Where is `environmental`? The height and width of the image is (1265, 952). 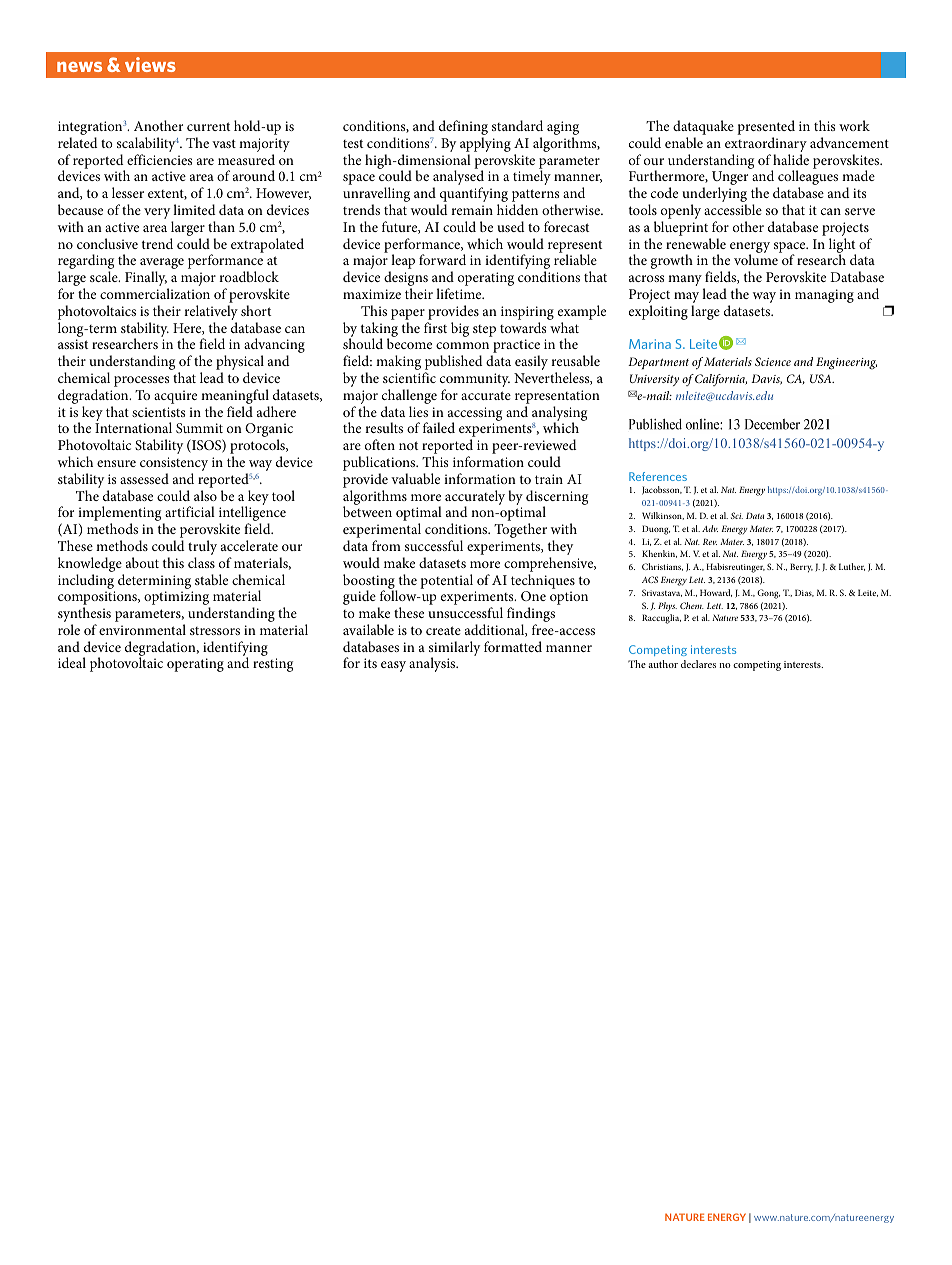
environmental is located at coordinates (142, 629).
